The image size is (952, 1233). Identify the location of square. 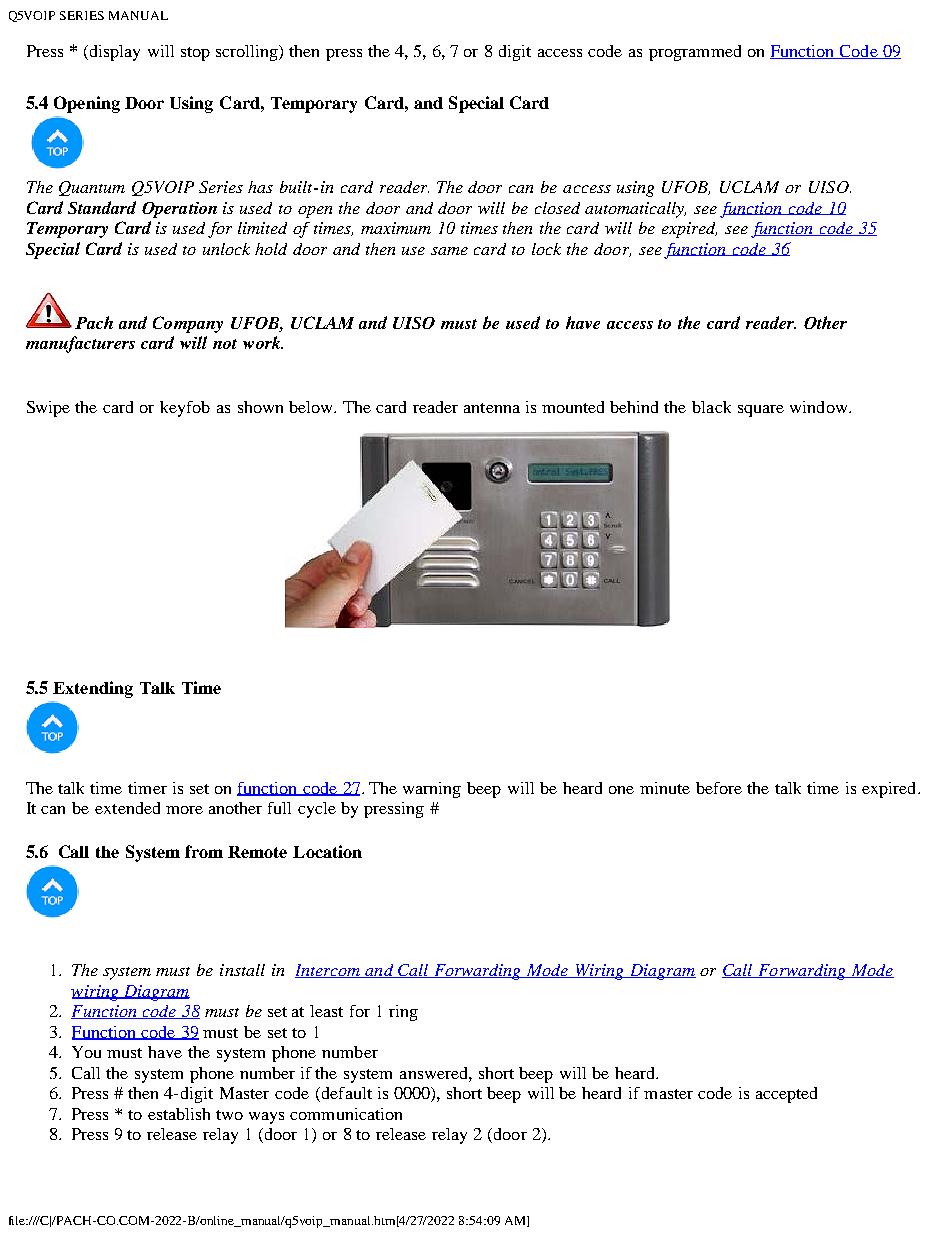
(761, 411).
